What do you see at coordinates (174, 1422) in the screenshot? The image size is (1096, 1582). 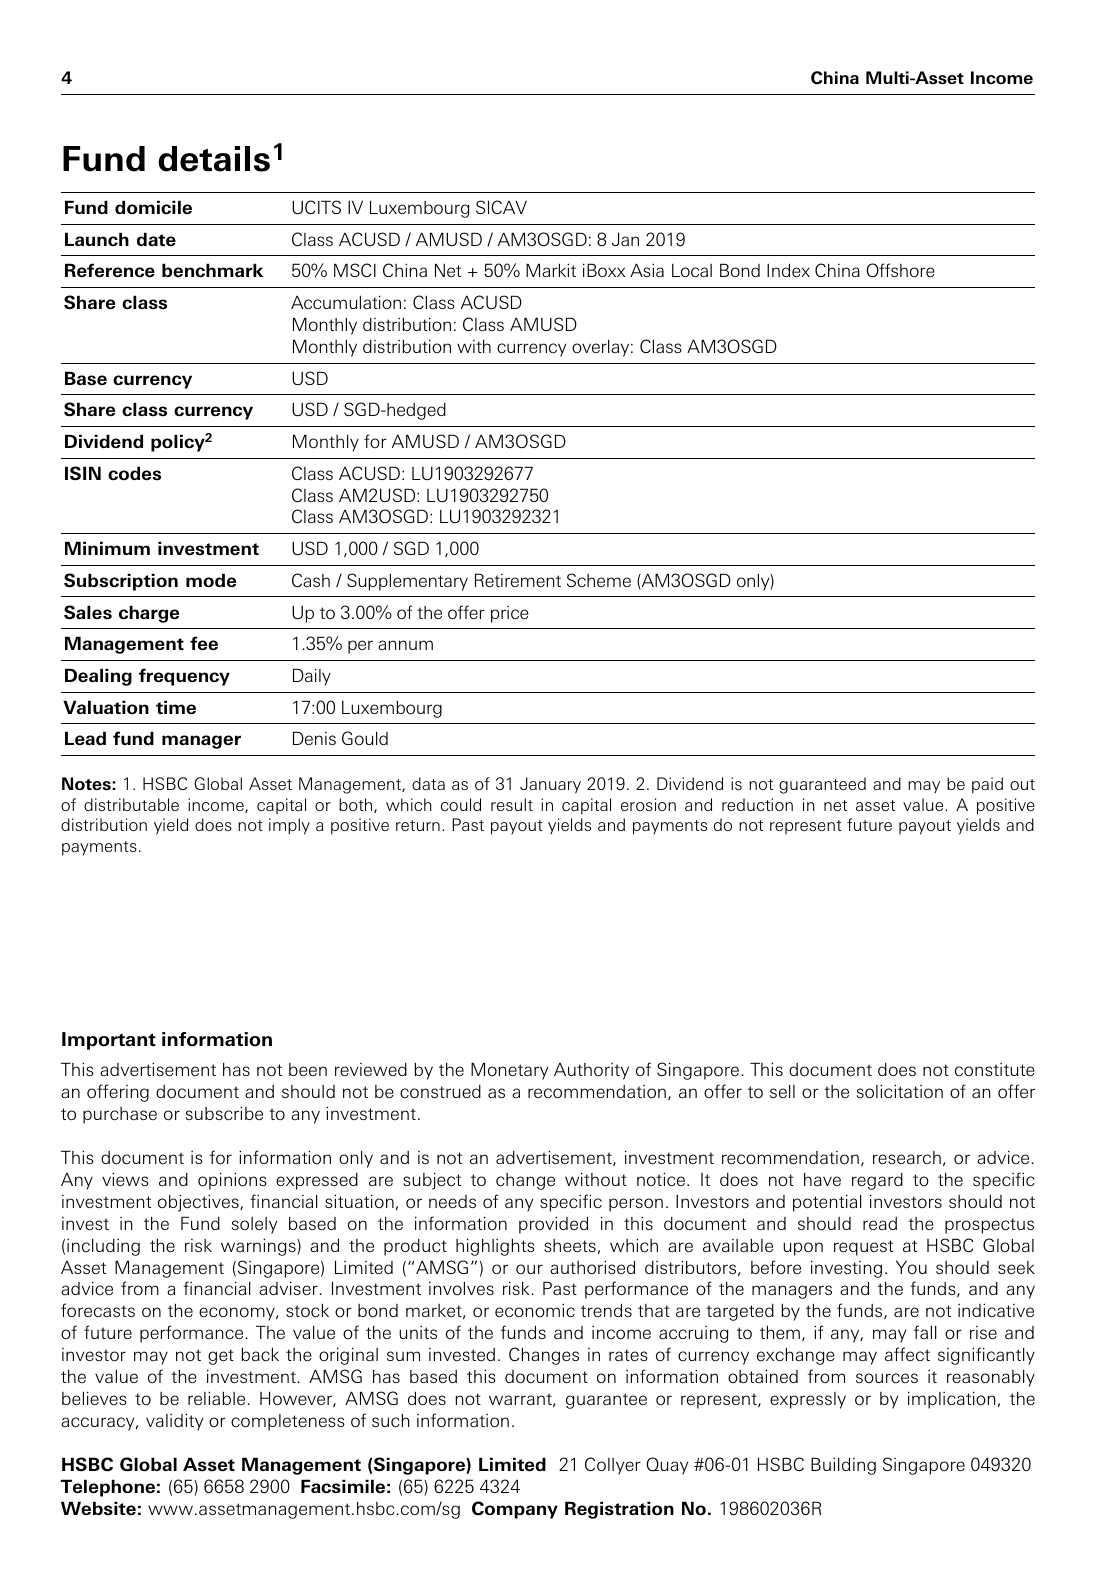 I see `validity` at bounding box center [174, 1422].
